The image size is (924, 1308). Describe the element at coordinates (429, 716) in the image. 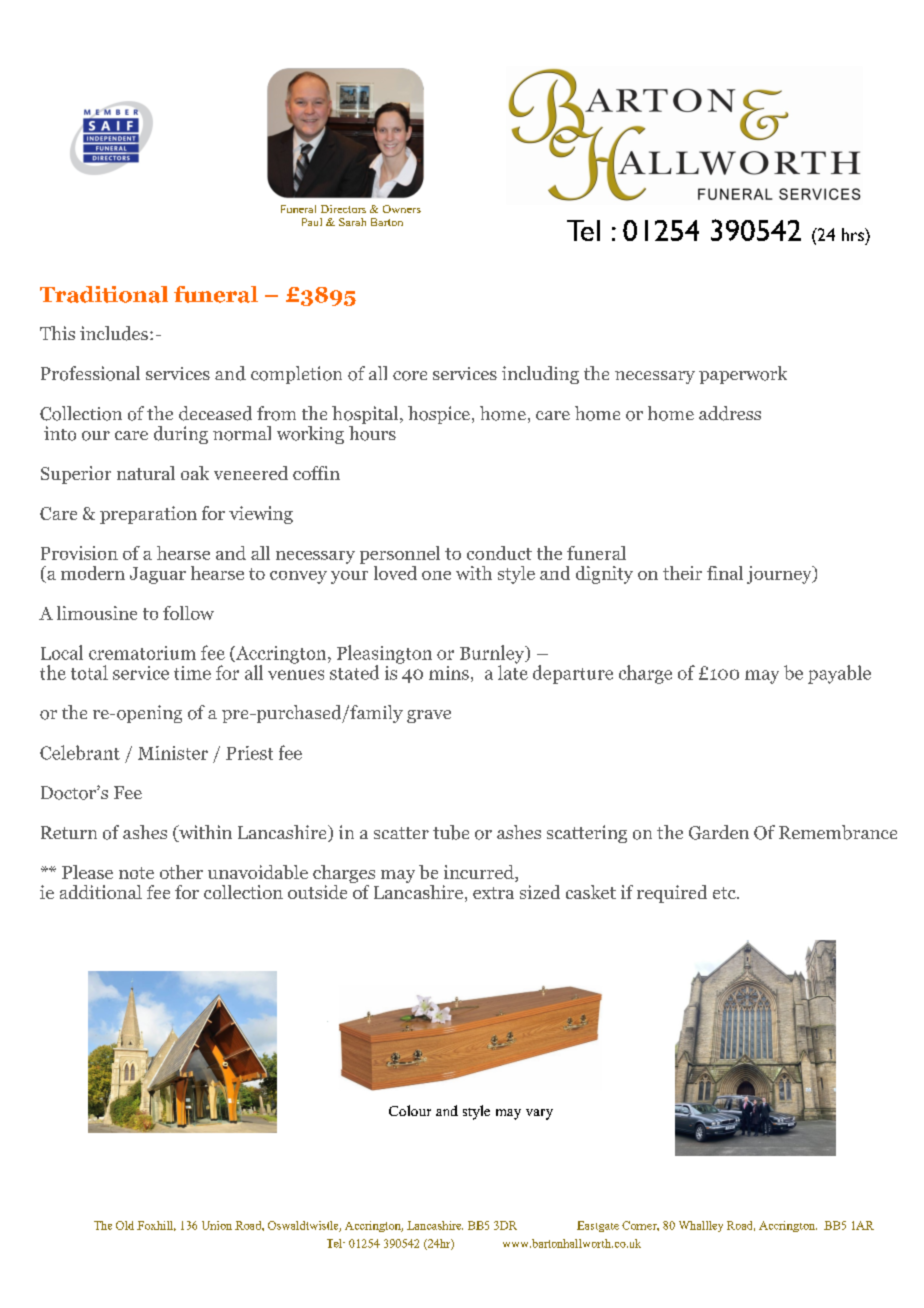

I see `grave` at that location.
